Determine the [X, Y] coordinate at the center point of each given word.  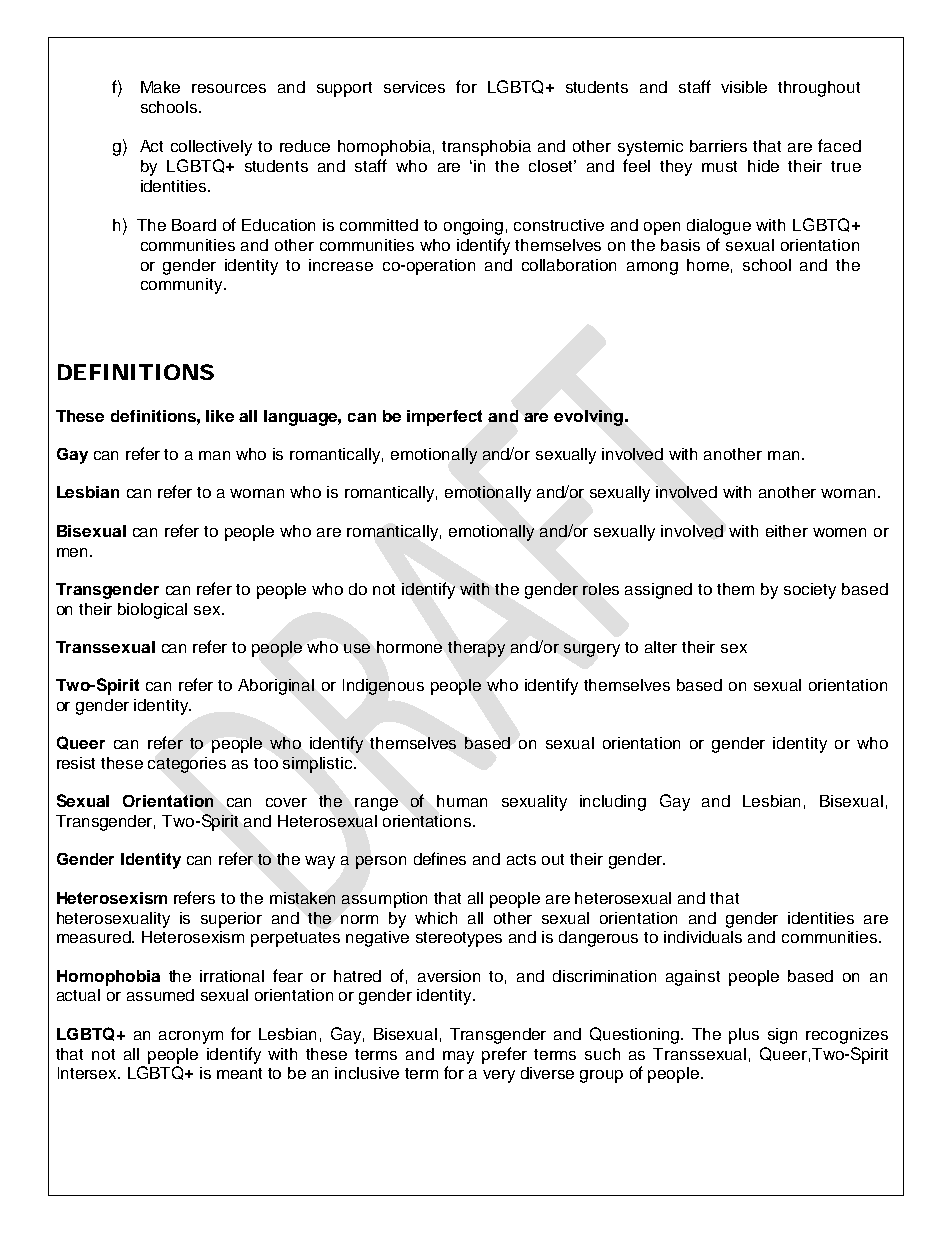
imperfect [444, 418]
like [220, 416]
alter [661, 647]
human [462, 801]
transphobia [486, 148]
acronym [191, 1037]
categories [187, 765]
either [787, 531]
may [458, 1057]
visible [744, 87]
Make [160, 87]
